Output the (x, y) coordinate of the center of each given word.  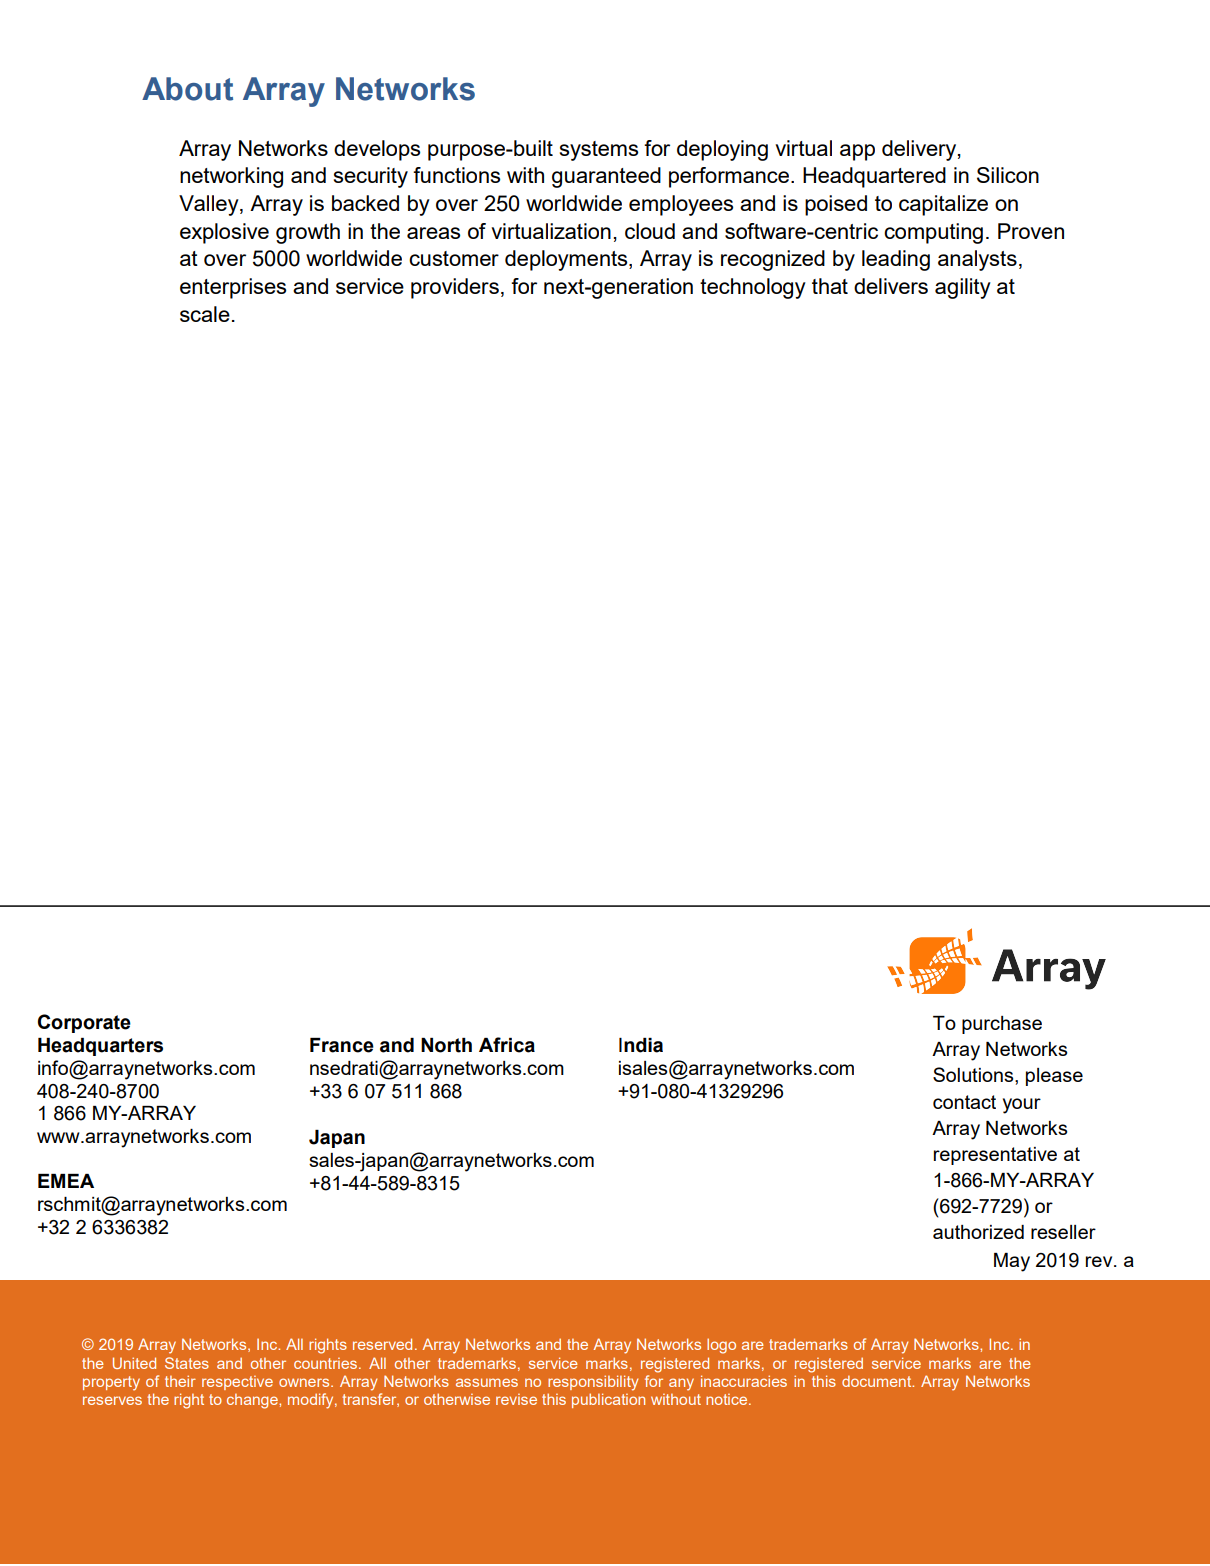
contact (964, 1102)
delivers (891, 286)
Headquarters (100, 1047)
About (187, 89)
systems (599, 151)
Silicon (1008, 175)
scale (205, 314)
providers (455, 288)
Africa (507, 1045)
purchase (1002, 1025)
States (187, 1363)
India (641, 1045)
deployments (567, 260)
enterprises (233, 288)
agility (963, 288)
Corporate (84, 1023)
